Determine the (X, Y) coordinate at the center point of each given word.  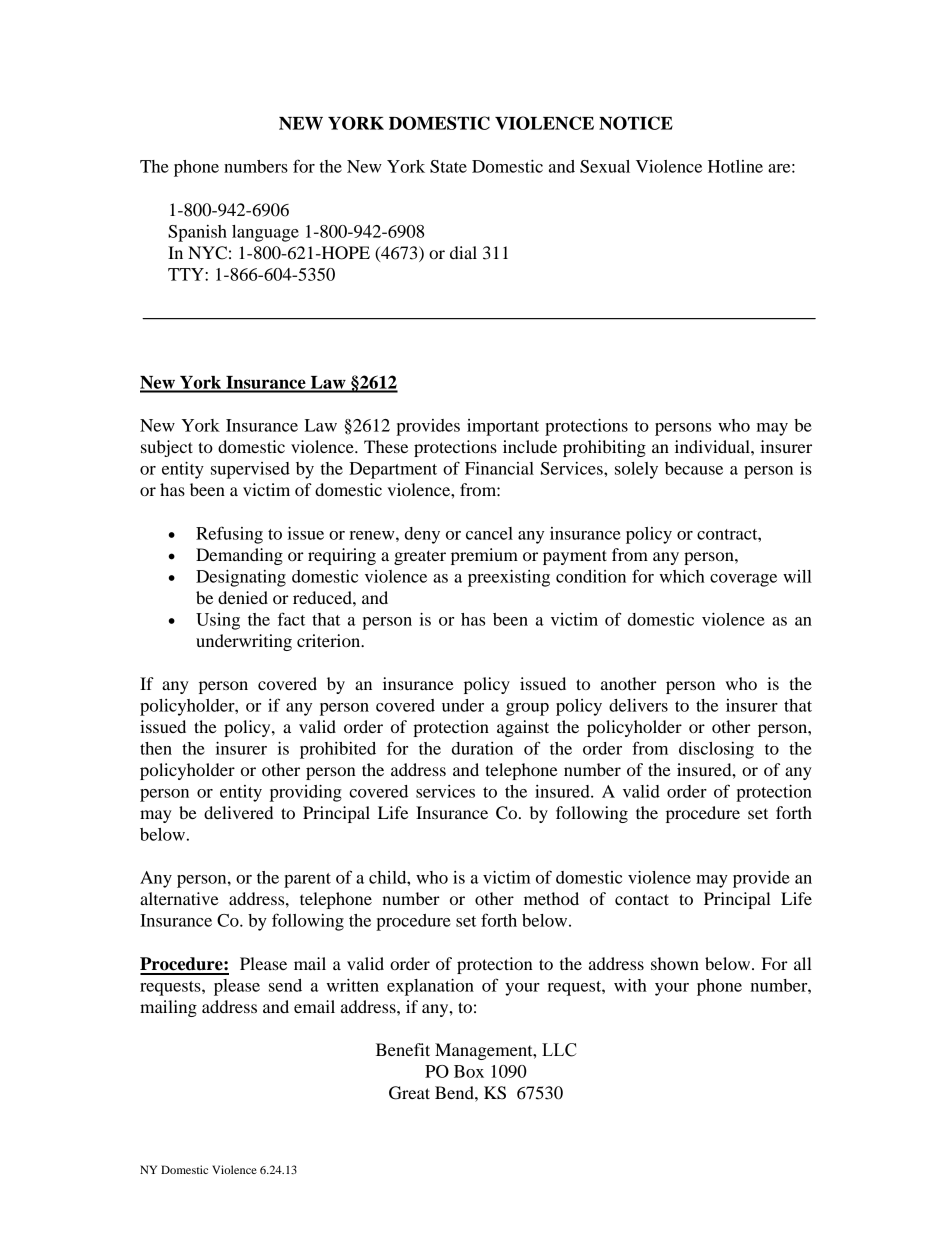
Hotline (735, 166)
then (156, 748)
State (448, 166)
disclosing (716, 750)
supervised (250, 470)
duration (482, 748)
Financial (499, 468)
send (285, 985)
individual (713, 446)
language (265, 233)
